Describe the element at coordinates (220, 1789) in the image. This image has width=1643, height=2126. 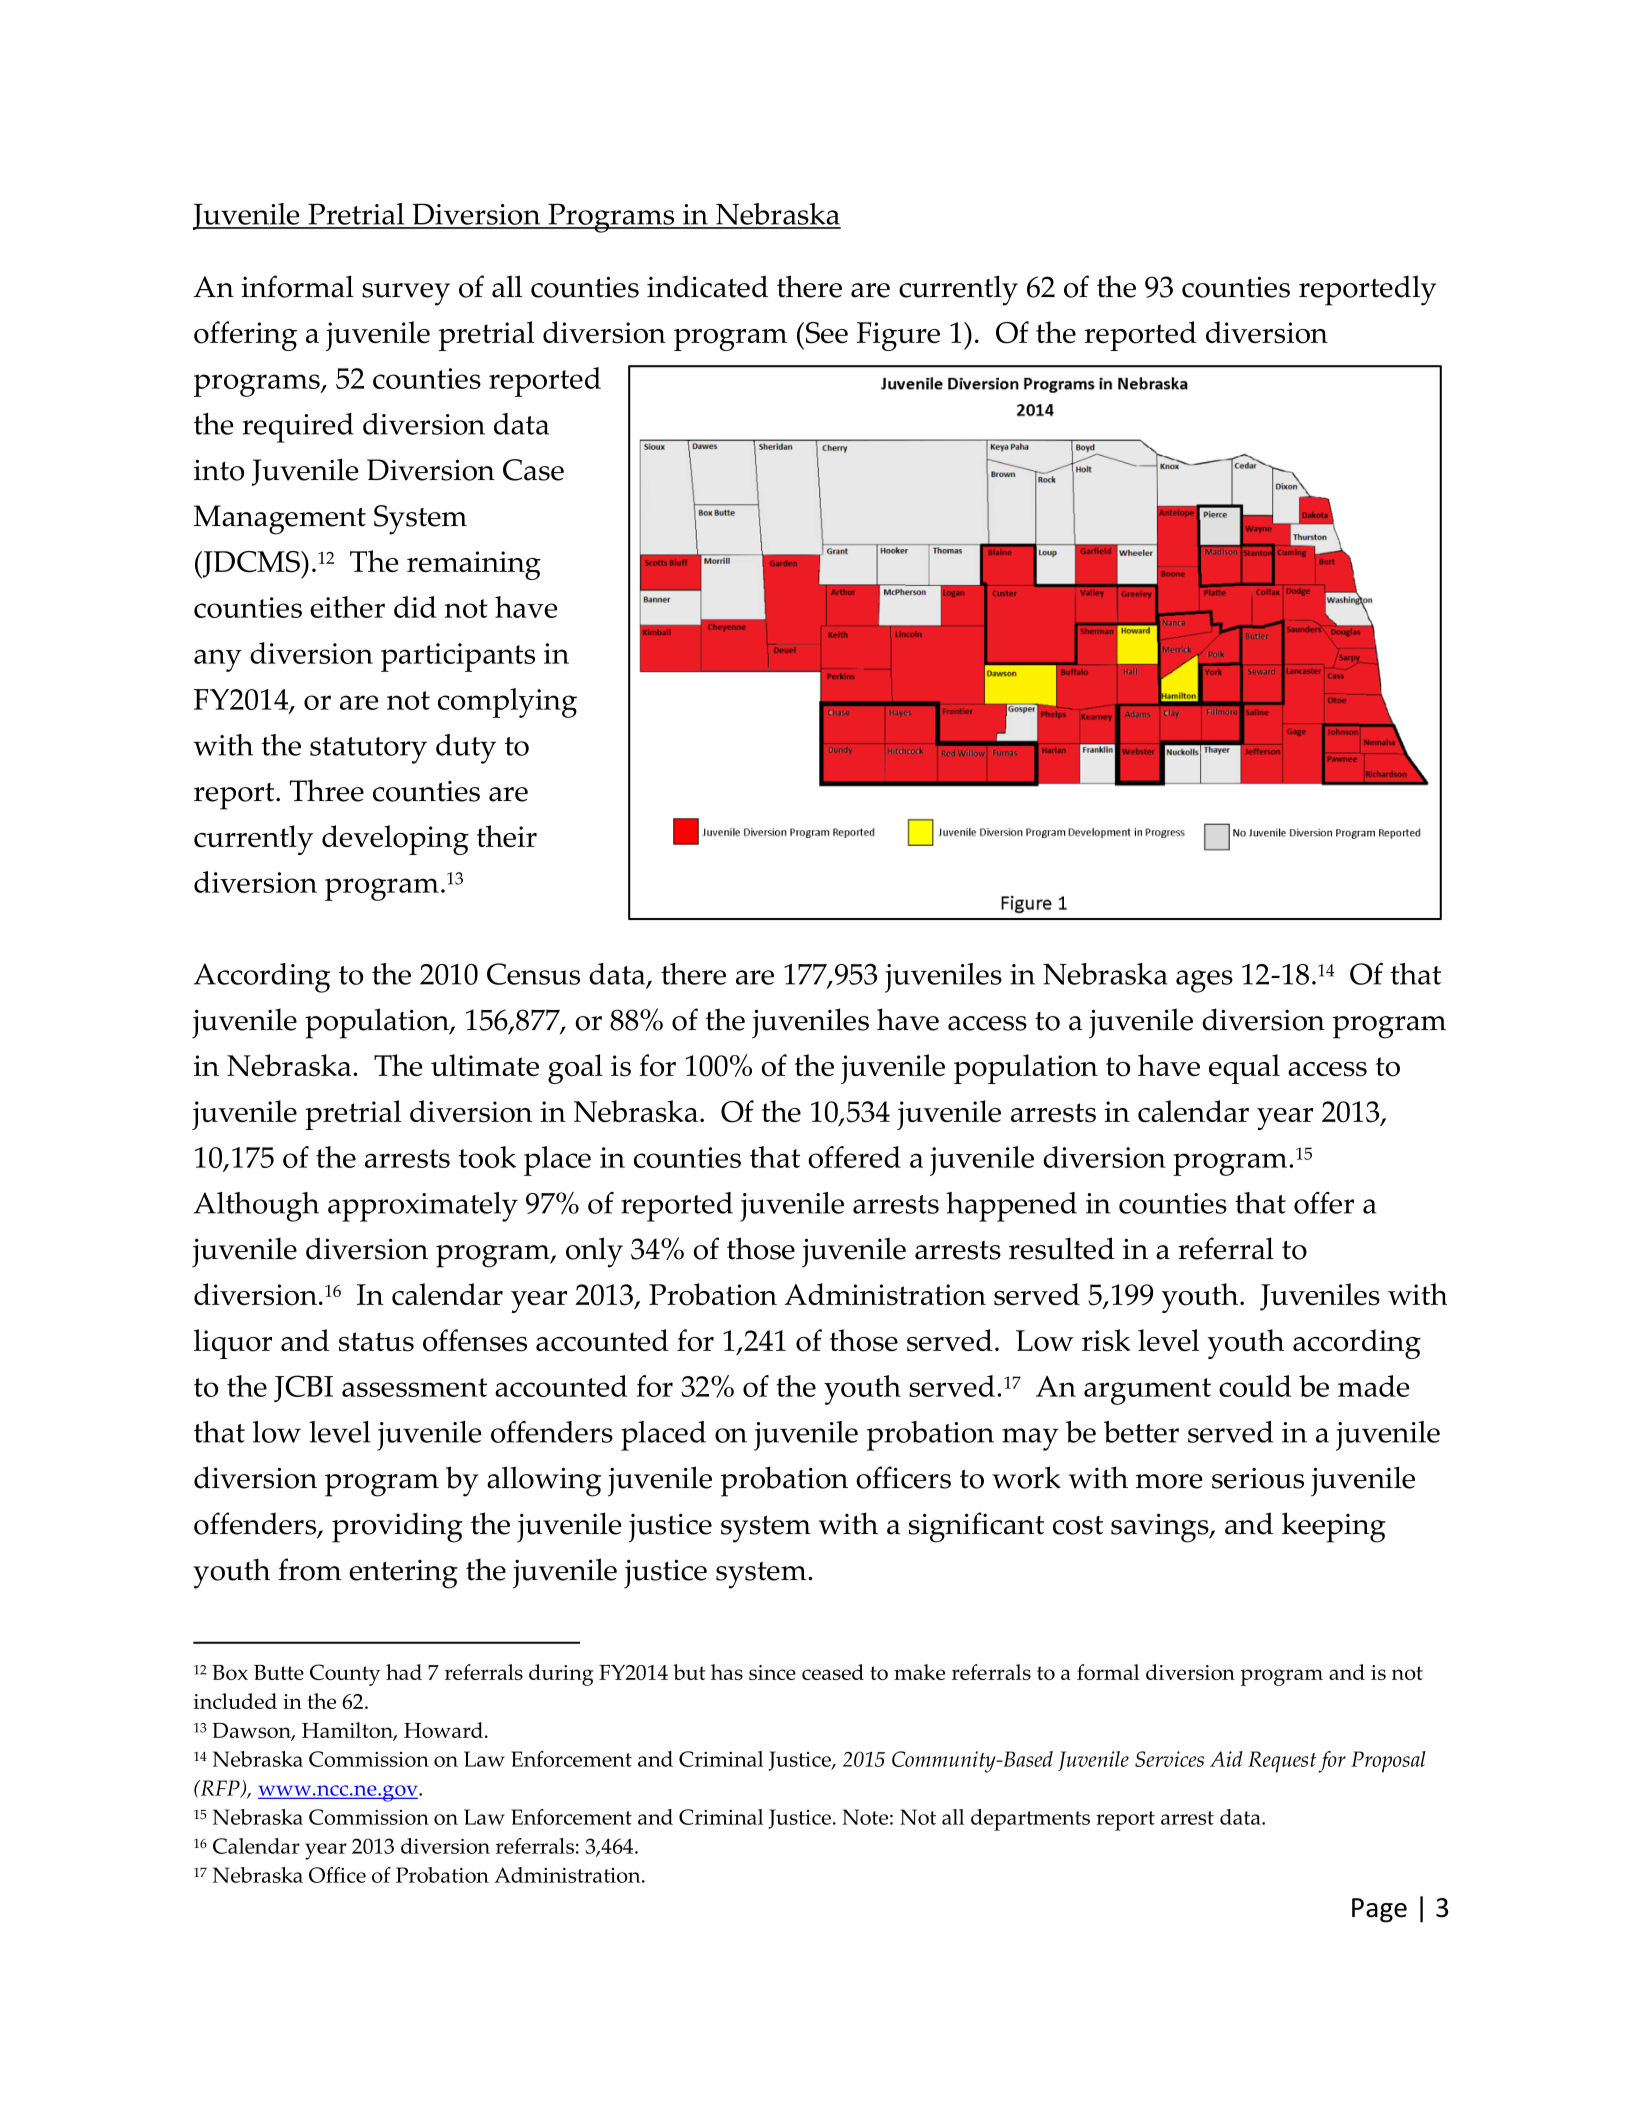
I see `RFP` at that location.
